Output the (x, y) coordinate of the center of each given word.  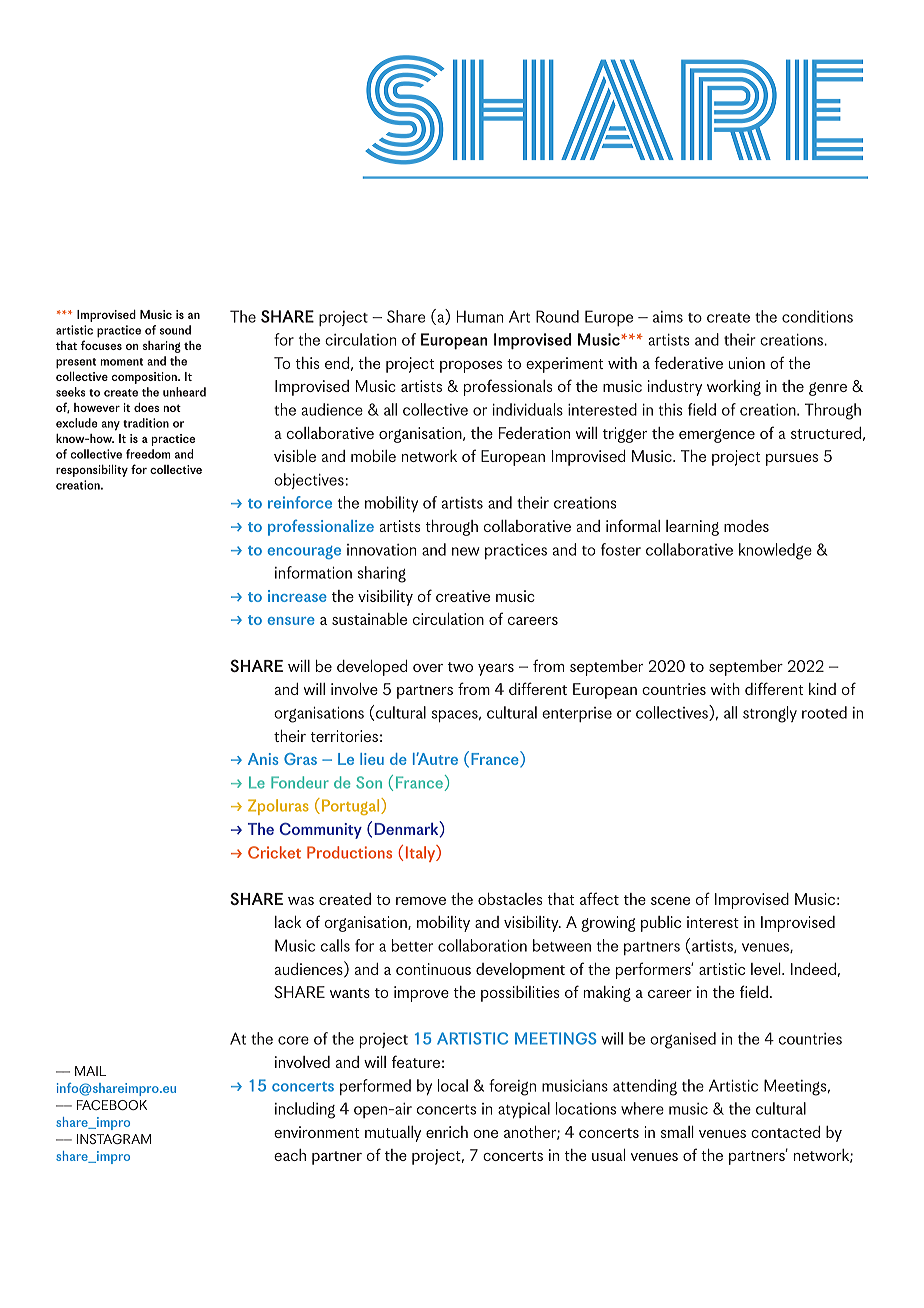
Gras (300, 759)
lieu (372, 759)
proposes (471, 367)
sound (175, 330)
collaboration (482, 945)
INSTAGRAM (114, 1139)
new (466, 551)
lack (288, 922)
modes (746, 526)
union (747, 363)
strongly (770, 714)
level (767, 969)
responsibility (92, 471)
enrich (447, 1132)
